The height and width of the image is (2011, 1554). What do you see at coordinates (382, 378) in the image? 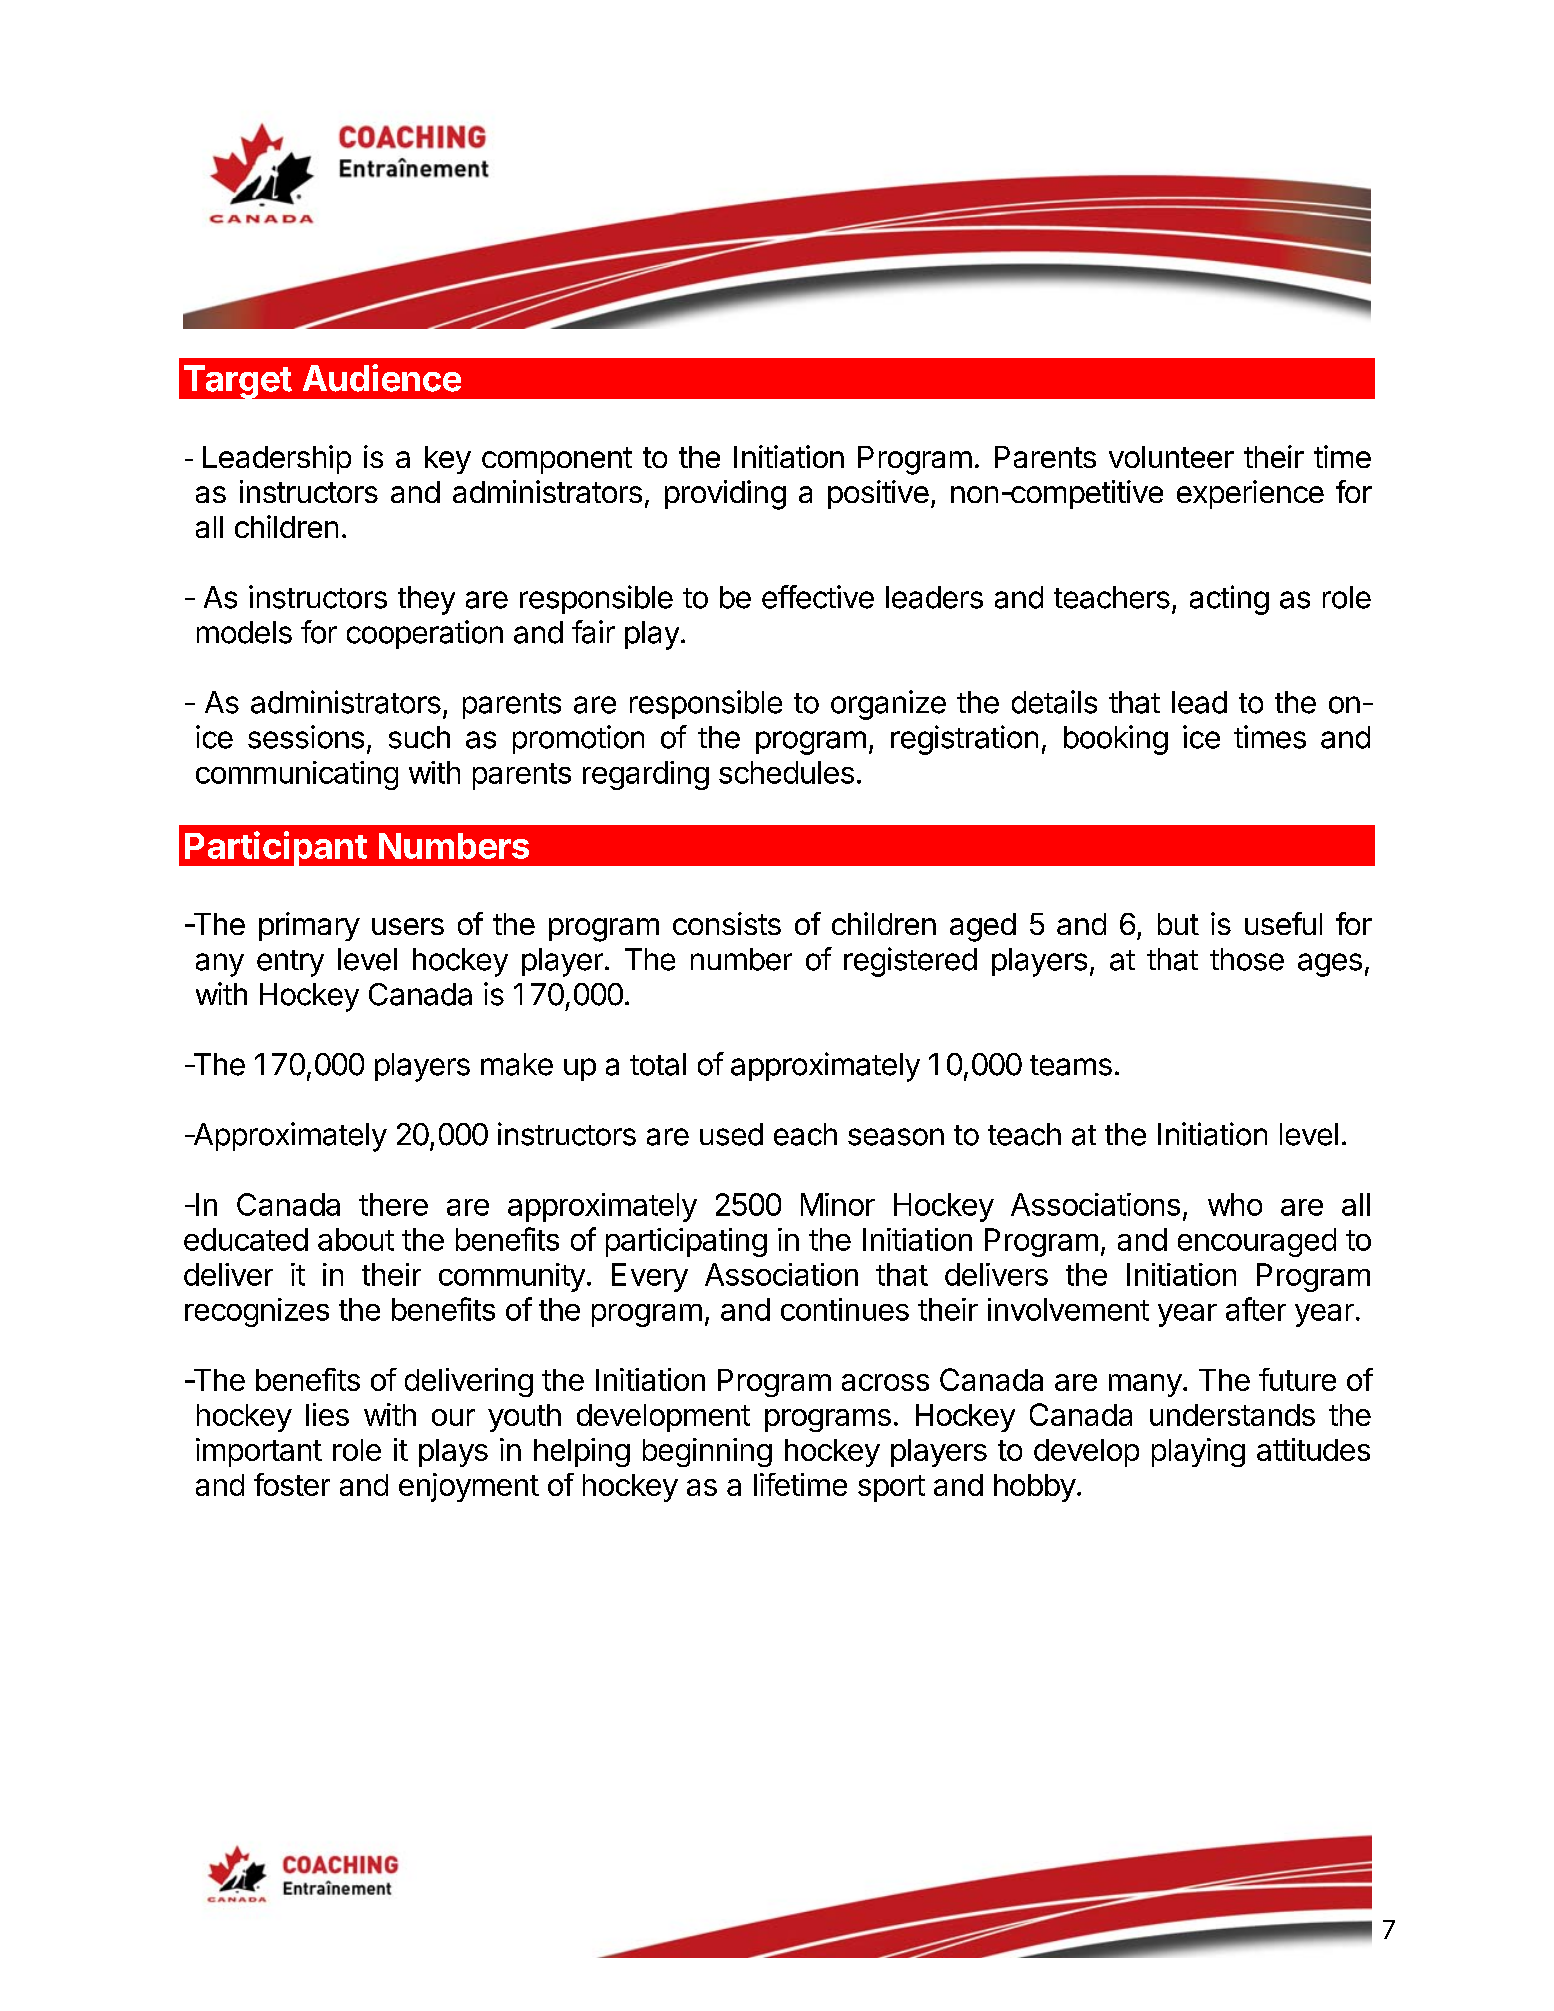
I see `Audience` at bounding box center [382, 378].
